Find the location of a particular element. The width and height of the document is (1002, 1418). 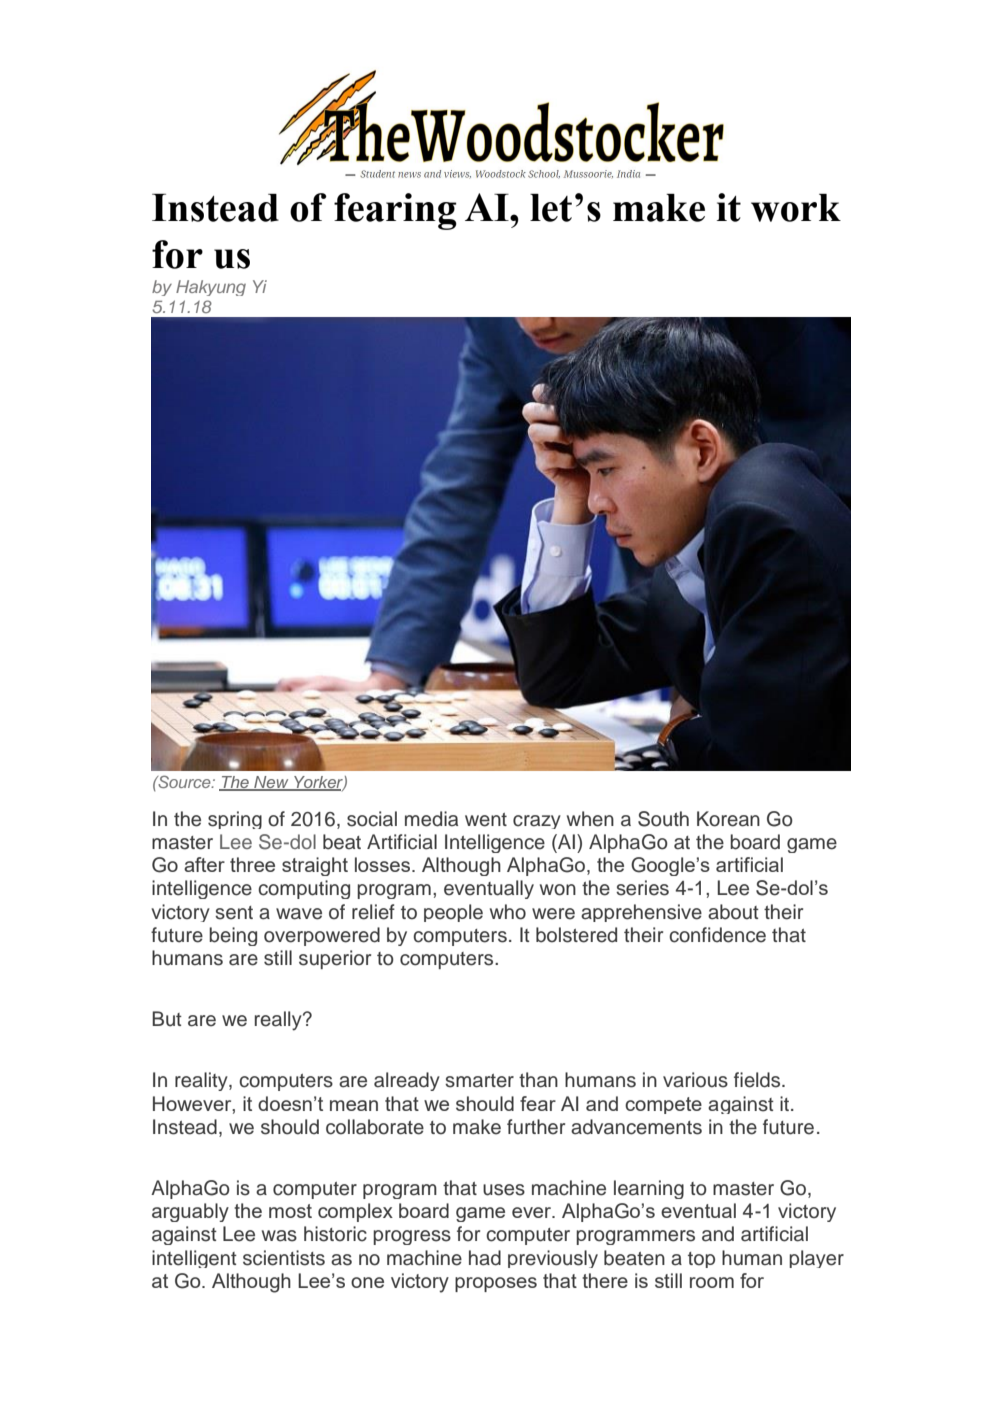

about is located at coordinates (733, 912).
